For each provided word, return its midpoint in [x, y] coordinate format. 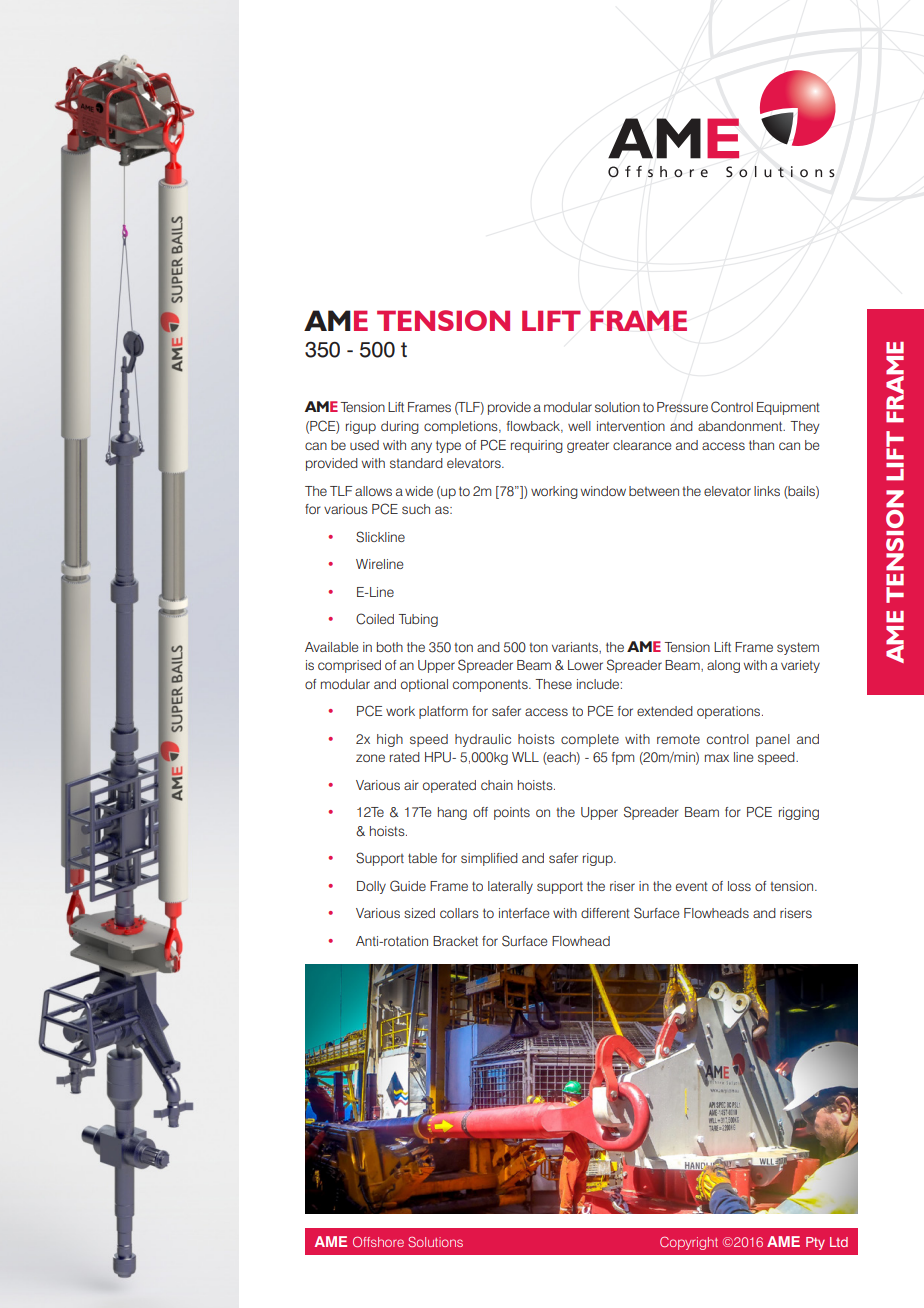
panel [773, 740]
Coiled [375, 619]
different [605, 913]
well [579, 426]
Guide [408, 886]
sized [419, 913]
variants [576, 647]
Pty [815, 1243]
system [798, 648]
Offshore [378, 1242]
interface [524, 913]
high [390, 740]
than [761, 445]
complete [590, 740]
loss [739, 886]
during [400, 427]
